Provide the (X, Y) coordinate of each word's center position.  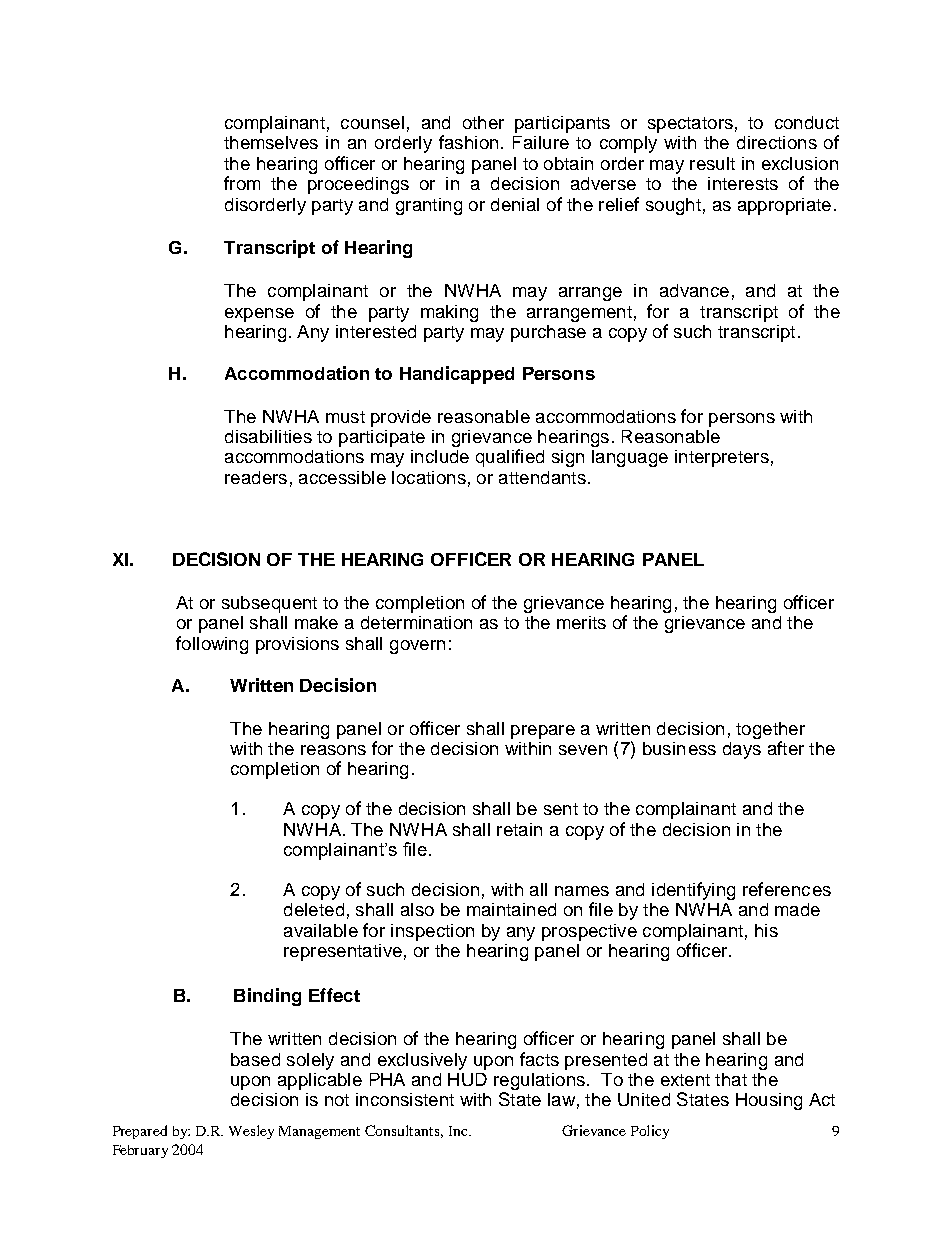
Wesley (251, 1132)
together (770, 730)
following (212, 645)
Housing (769, 1101)
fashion (468, 142)
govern (417, 647)
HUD (467, 1079)
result (712, 163)
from (242, 183)
